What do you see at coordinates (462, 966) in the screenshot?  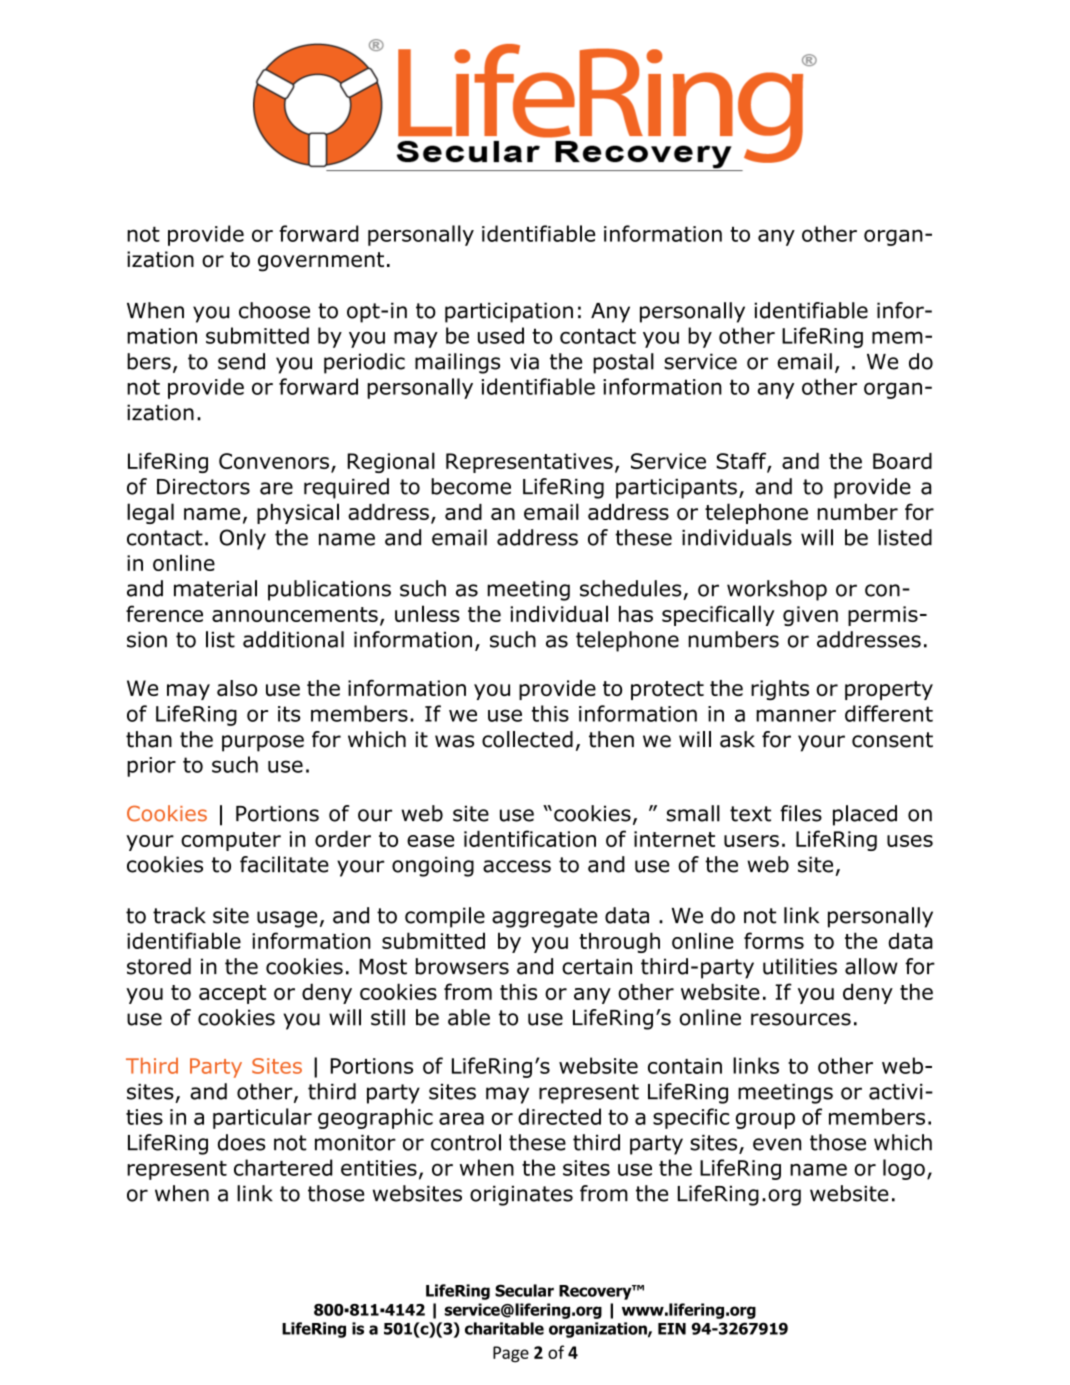 I see `browsers` at bounding box center [462, 966].
